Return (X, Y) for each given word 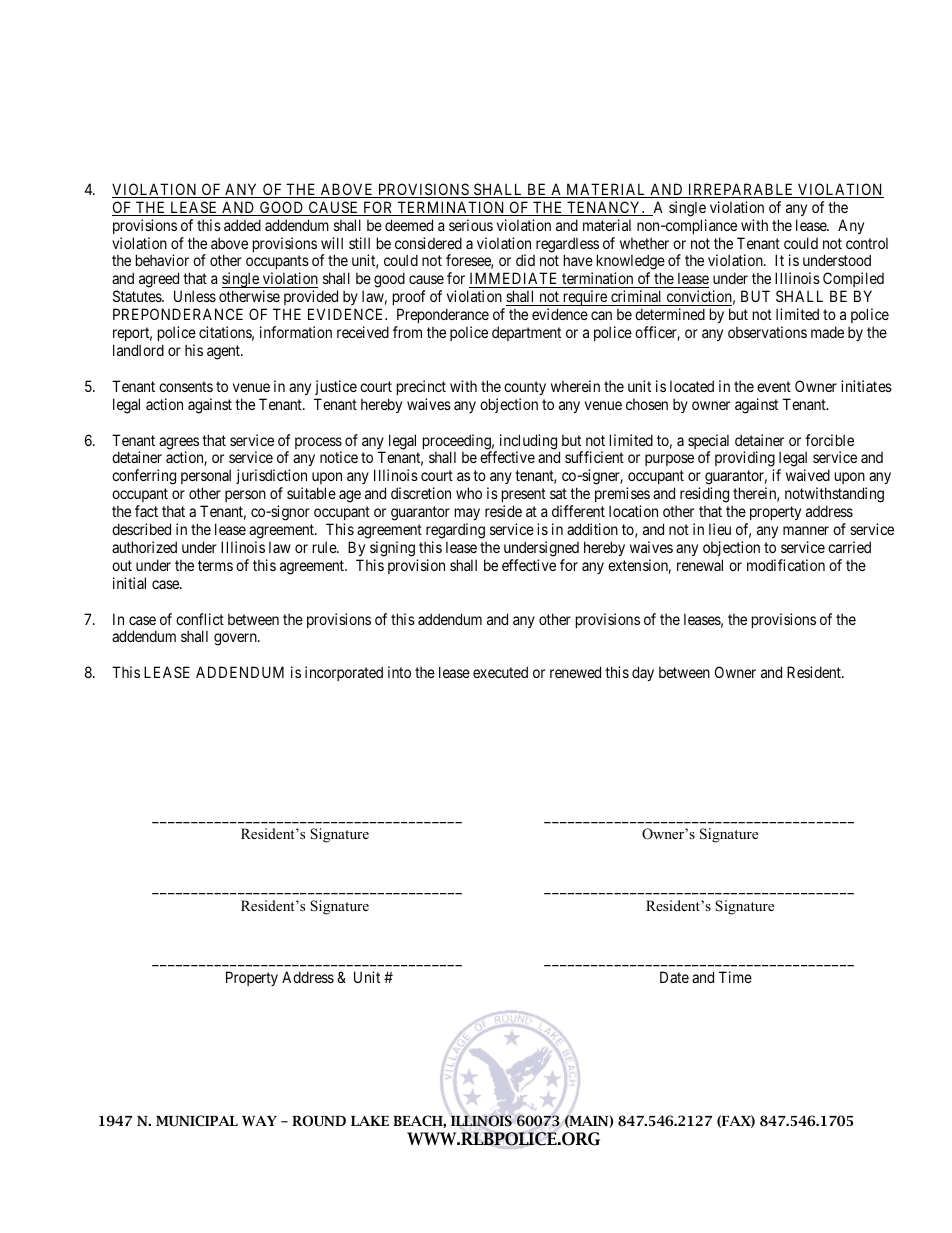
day (643, 673)
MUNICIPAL (197, 1121)
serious (471, 225)
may (467, 516)
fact (146, 511)
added (242, 225)
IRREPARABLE (741, 190)
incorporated (344, 673)
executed (500, 672)
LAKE (370, 1121)
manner (806, 530)
